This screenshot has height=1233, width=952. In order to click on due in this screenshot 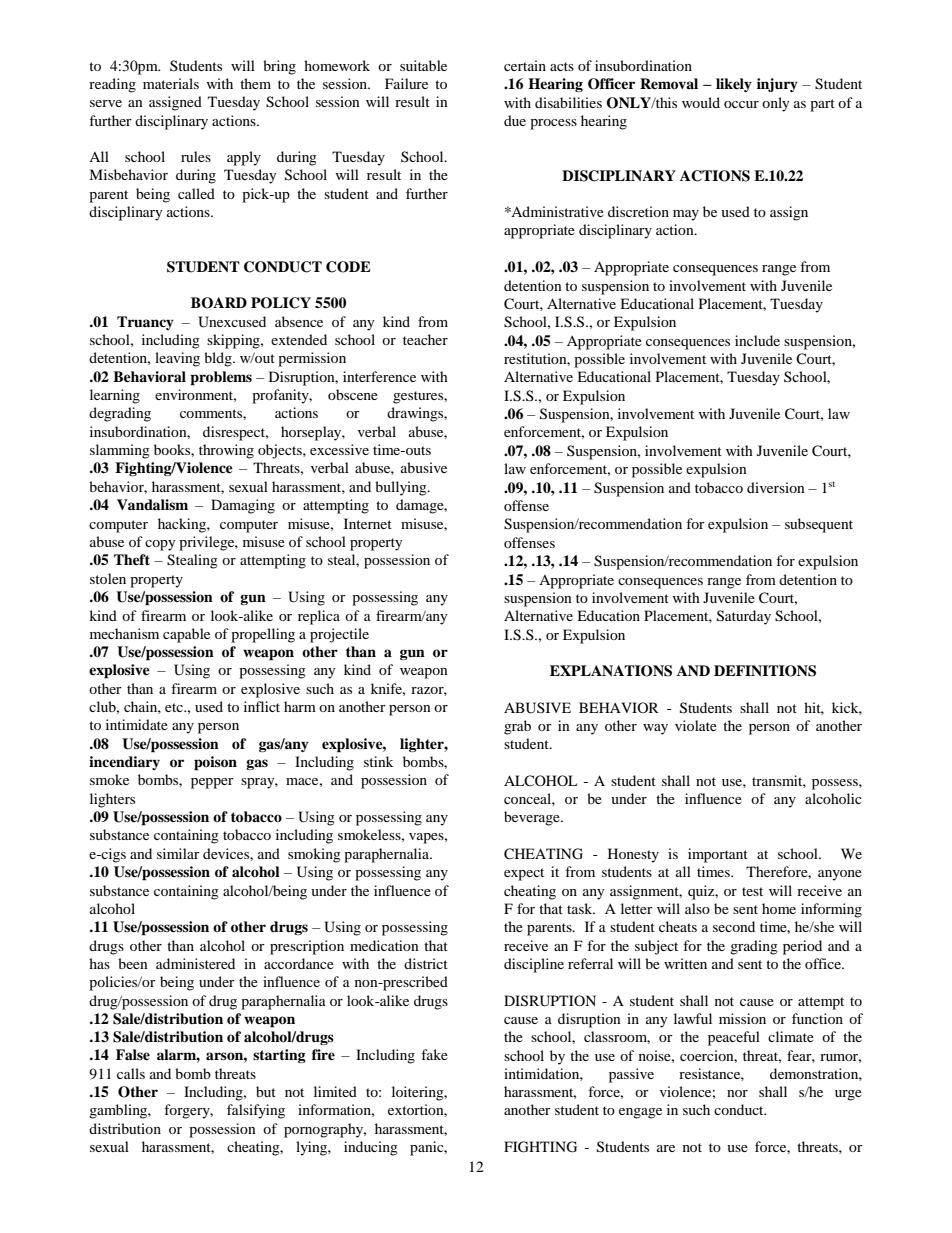, I will do `click(515, 120)`.
